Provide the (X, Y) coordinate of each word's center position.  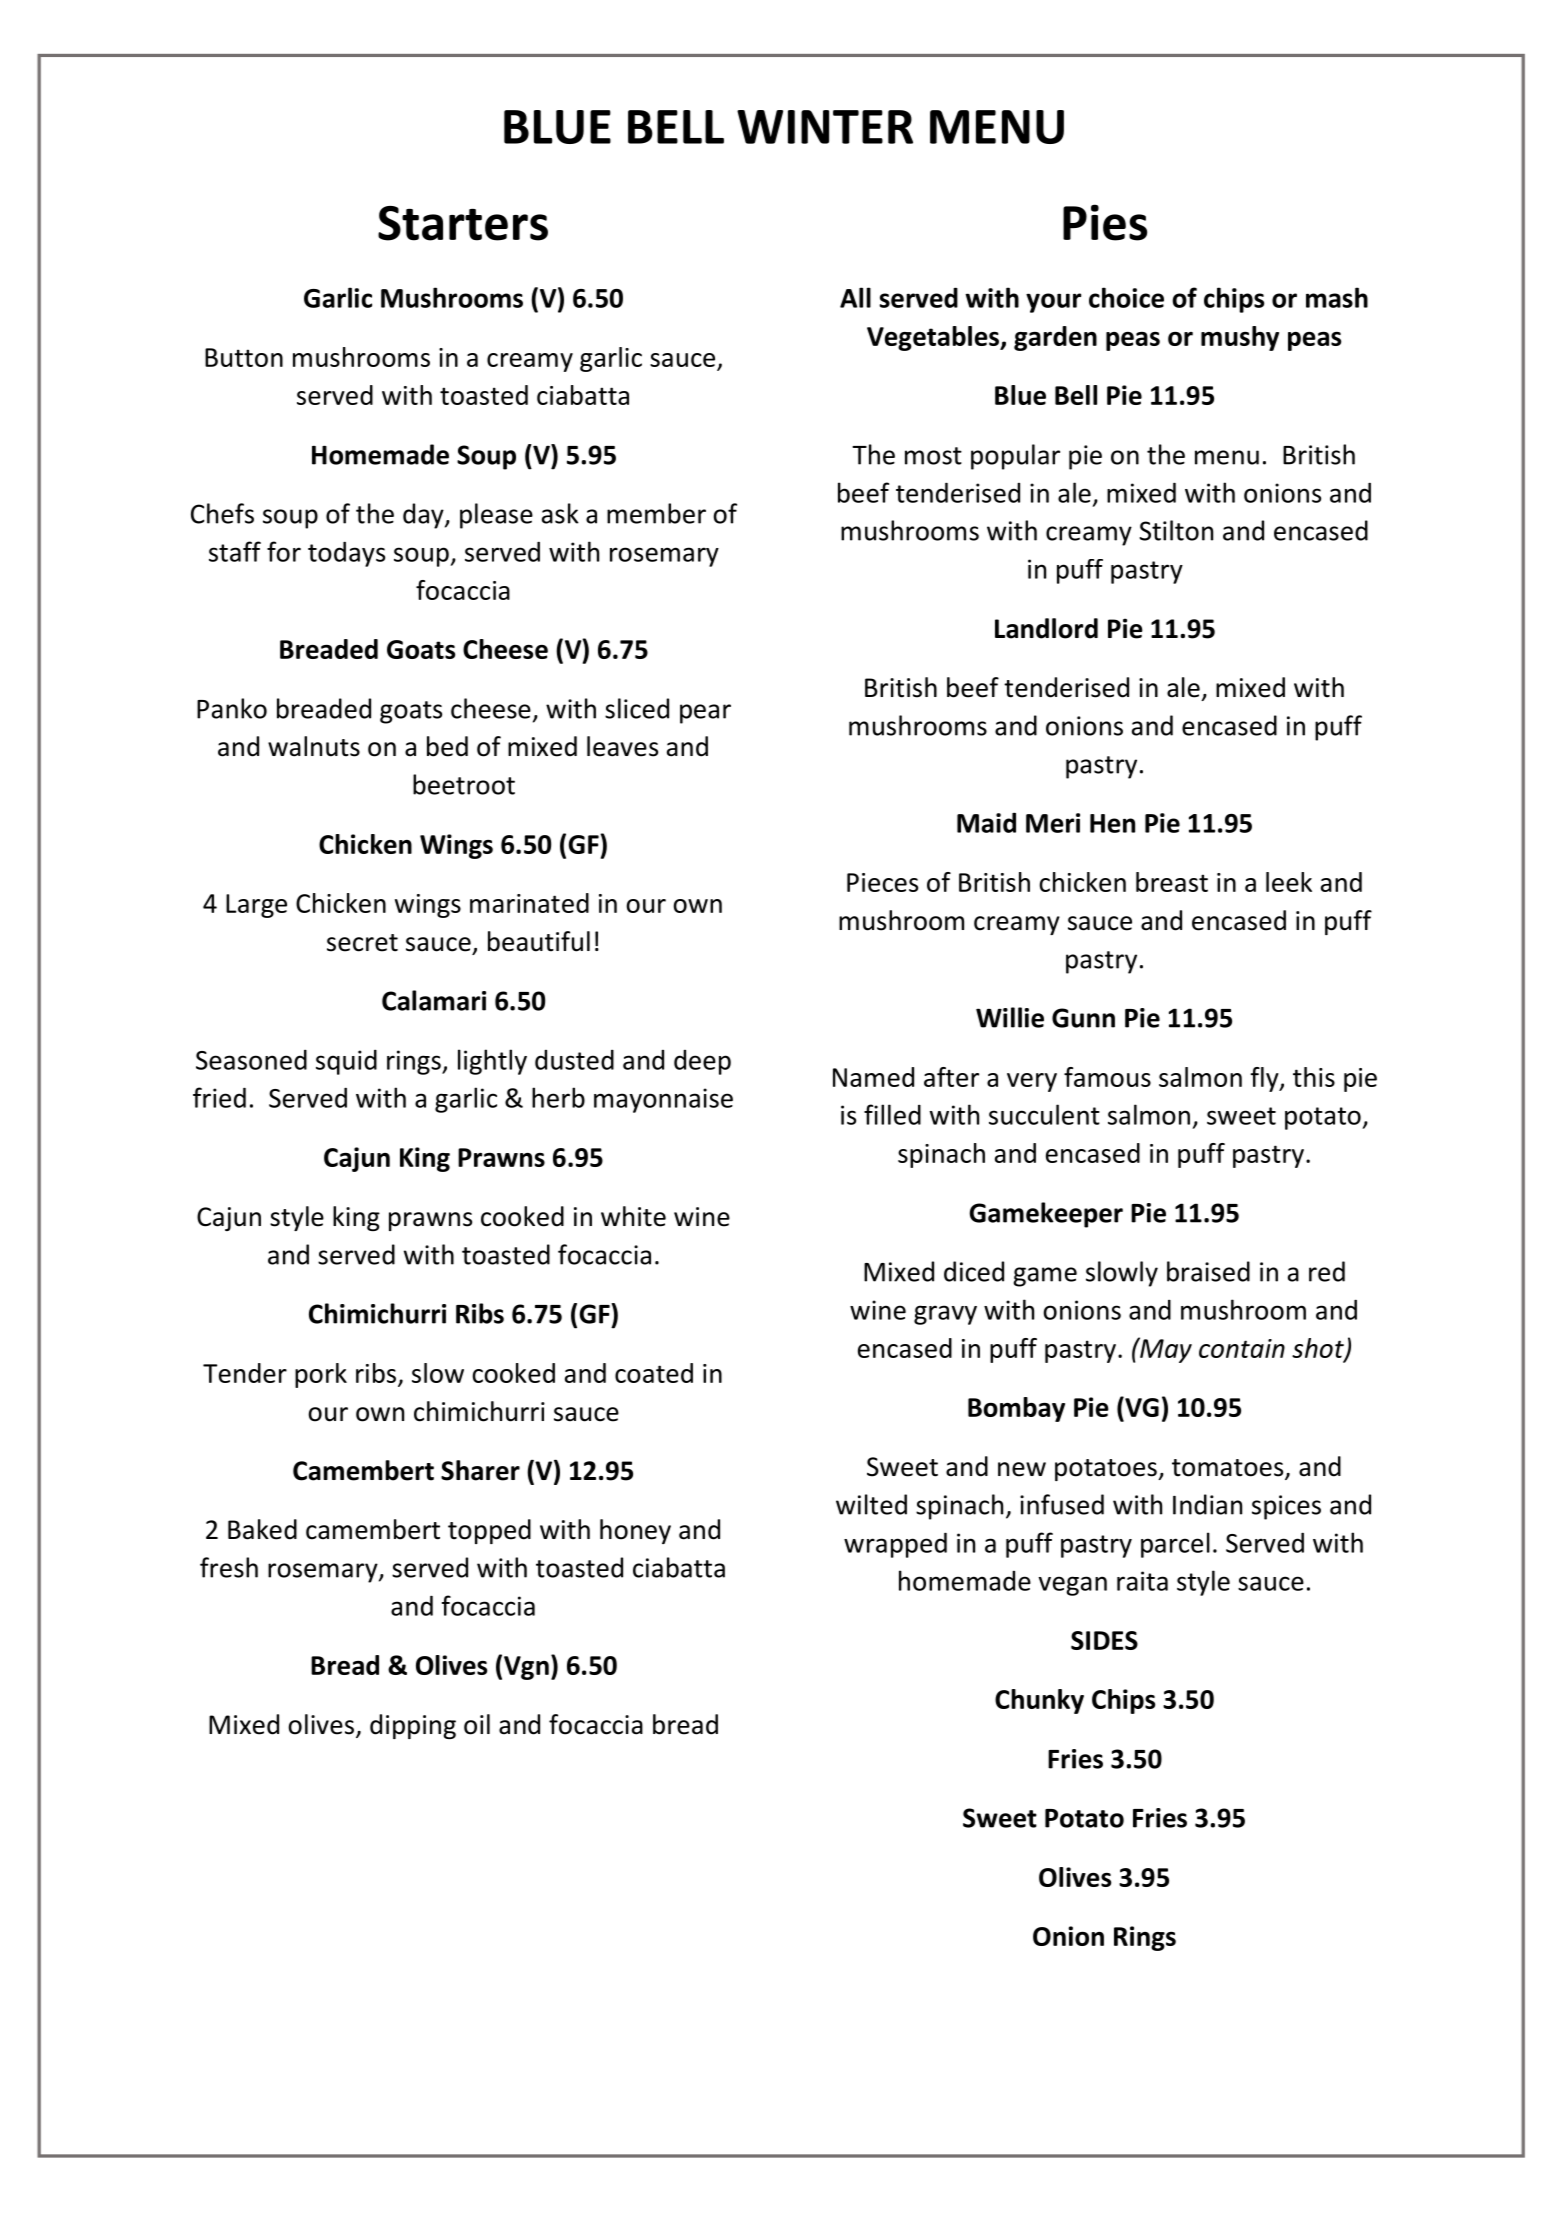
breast (1172, 882)
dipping (413, 1726)
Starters (463, 223)
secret (362, 943)
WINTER (825, 127)
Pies (1105, 222)
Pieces (882, 882)
